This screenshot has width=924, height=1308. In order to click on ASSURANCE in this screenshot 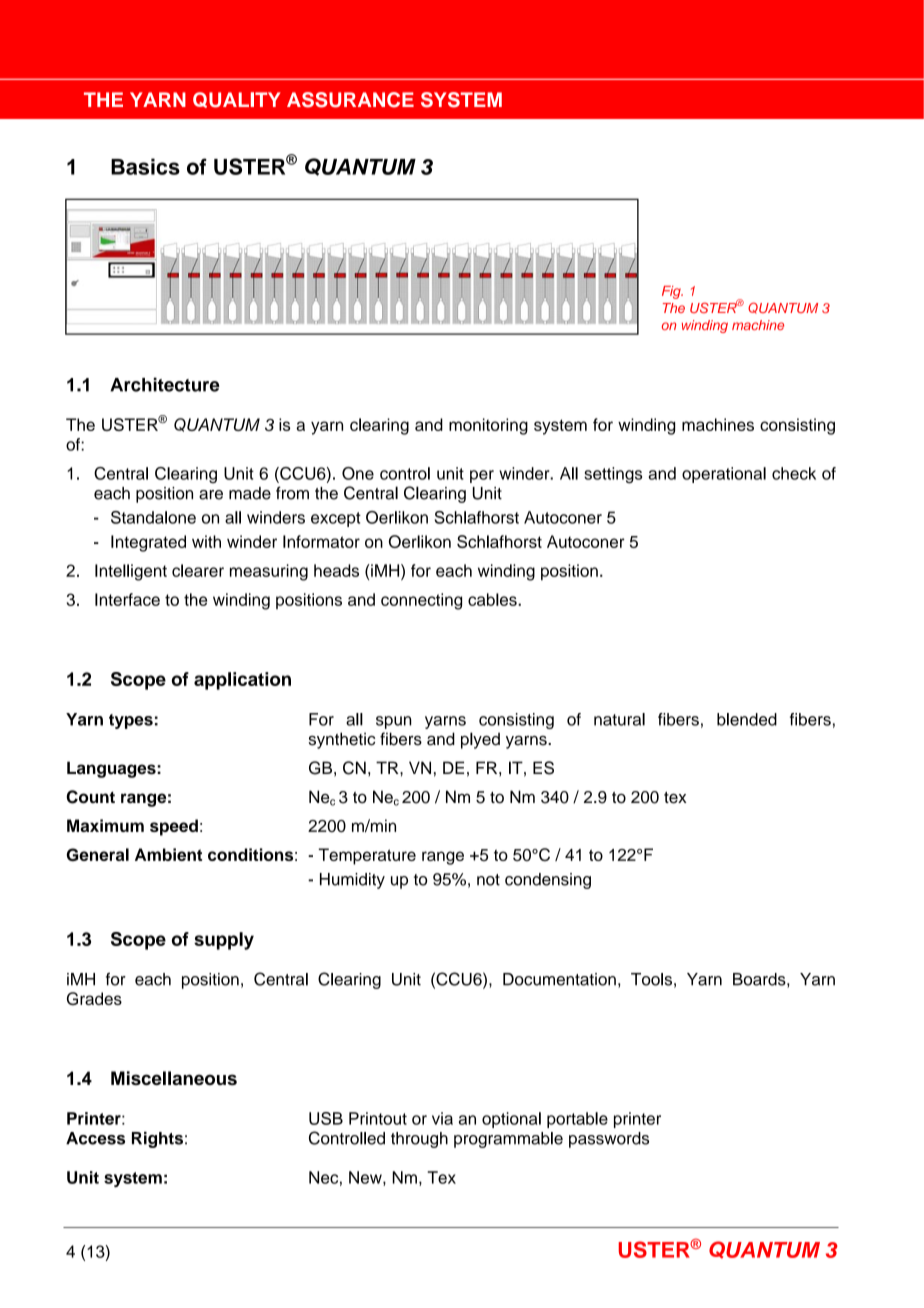, I will do `click(350, 100)`.
